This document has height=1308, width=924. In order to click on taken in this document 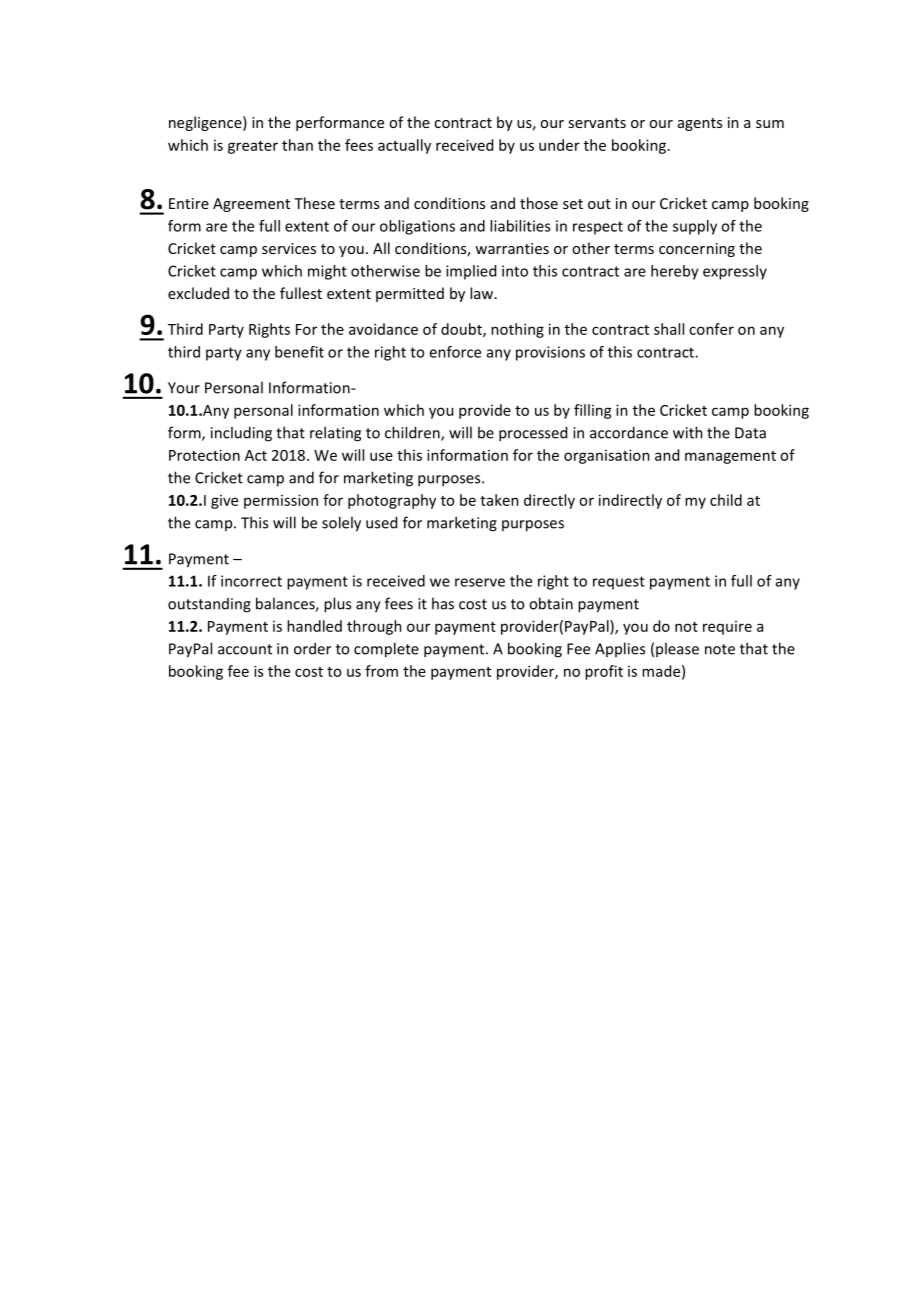, I will do `click(499, 500)`.
